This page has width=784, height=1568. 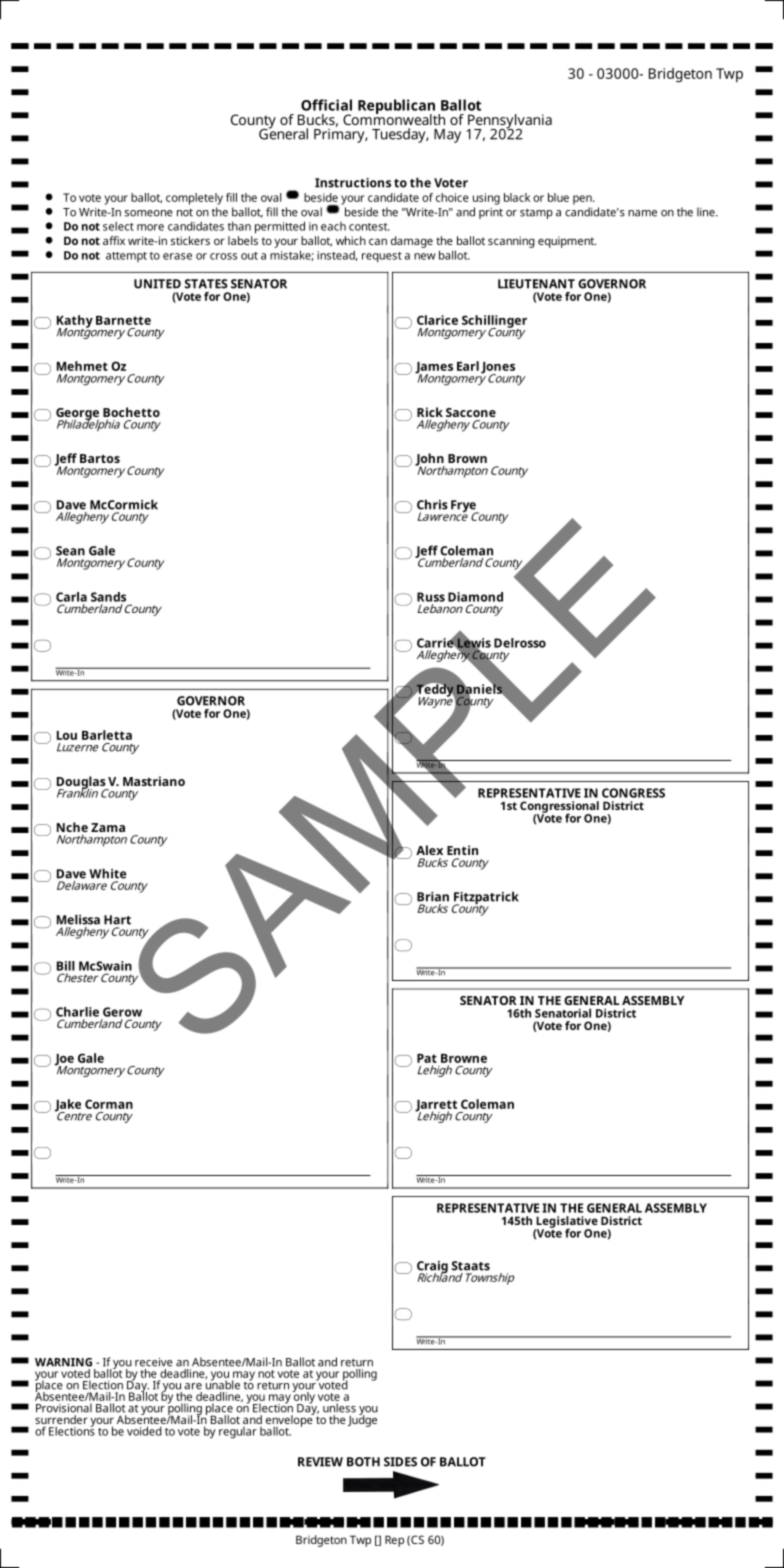 What do you see at coordinates (558, 197) in the page?
I see `blue` at bounding box center [558, 197].
